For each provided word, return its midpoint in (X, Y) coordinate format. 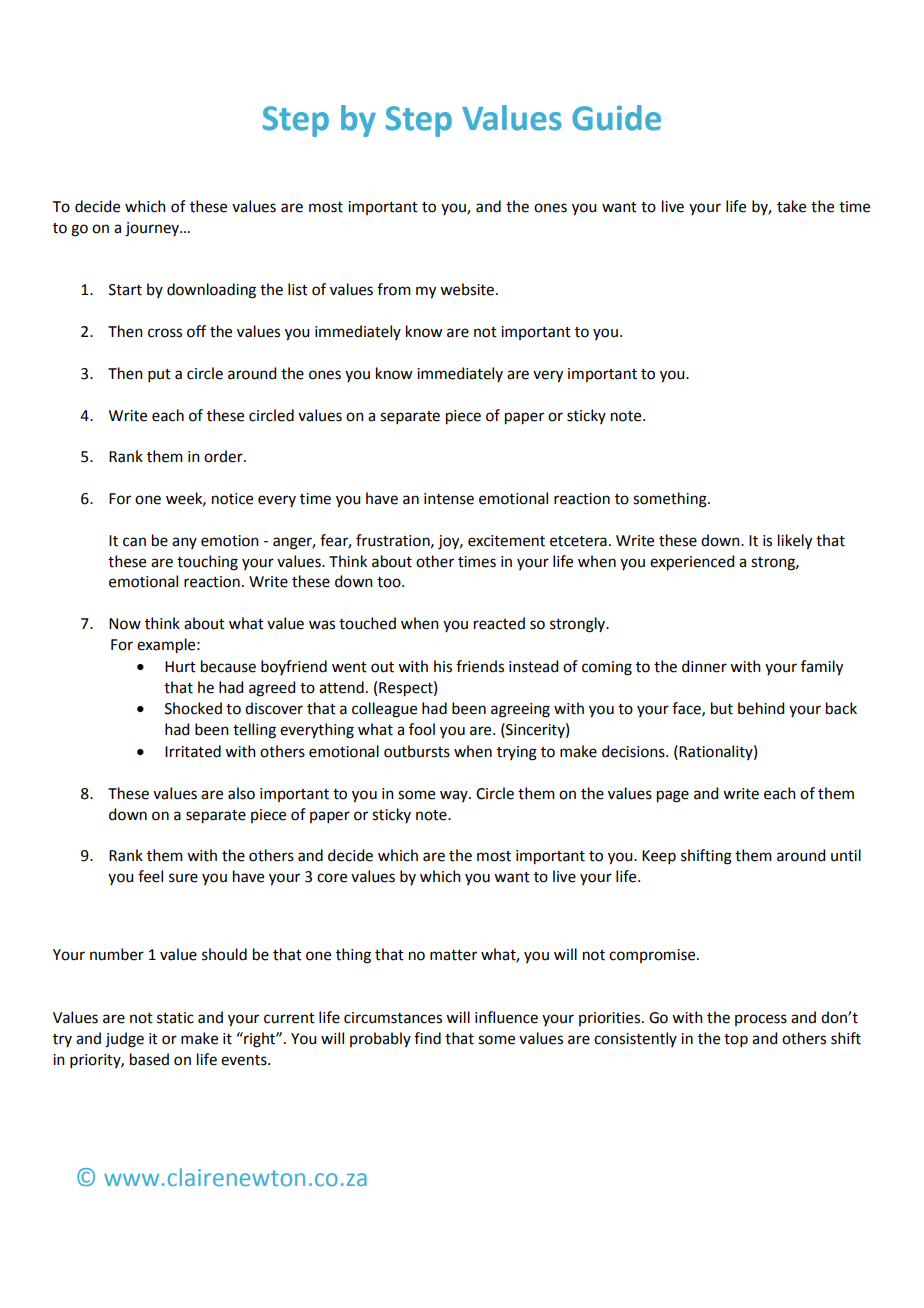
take (791, 206)
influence (506, 1017)
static (175, 1018)
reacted (499, 623)
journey (153, 229)
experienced (692, 563)
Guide (616, 118)
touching (207, 563)
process (761, 1020)
